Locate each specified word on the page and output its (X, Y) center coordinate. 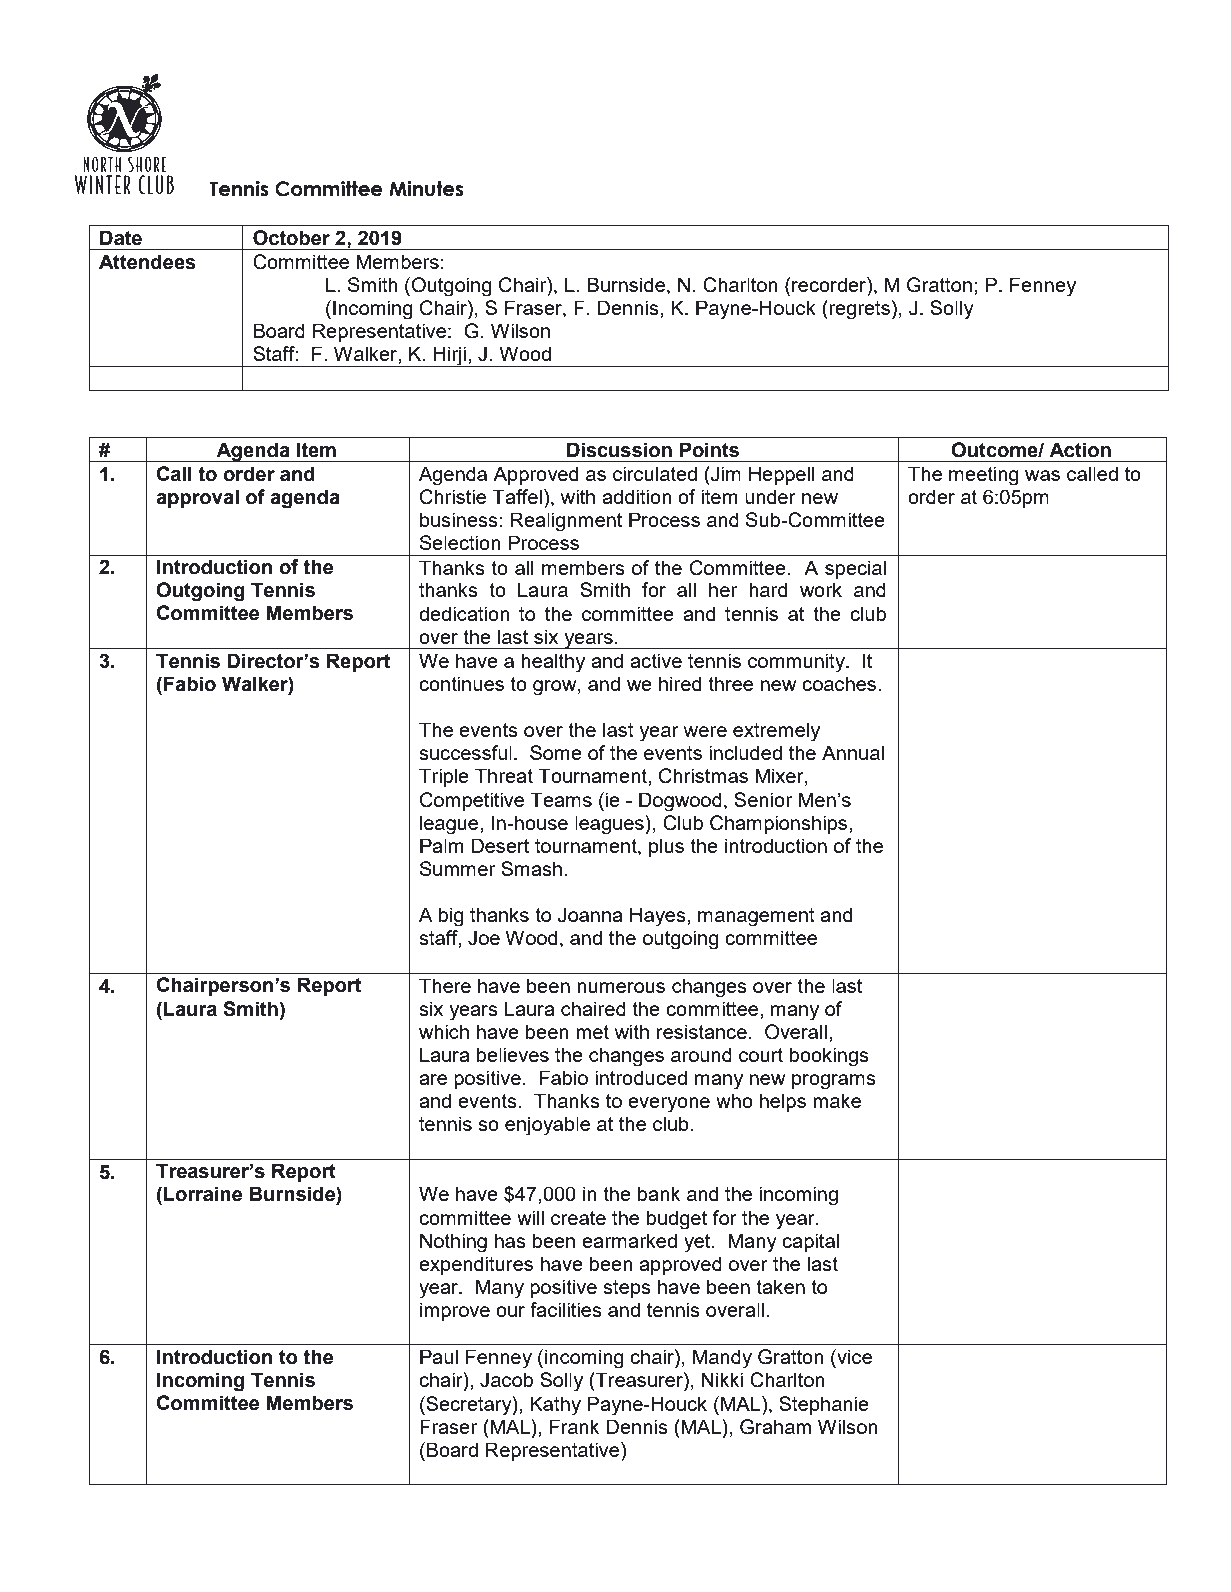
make (837, 1100)
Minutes (426, 189)
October (291, 238)
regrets (858, 310)
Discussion (619, 450)
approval (197, 498)
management (756, 917)
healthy (553, 663)
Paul (439, 1356)
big (451, 917)
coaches (840, 683)
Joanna (590, 915)
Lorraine (203, 1194)
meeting (984, 476)
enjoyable (547, 1126)
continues (461, 683)
